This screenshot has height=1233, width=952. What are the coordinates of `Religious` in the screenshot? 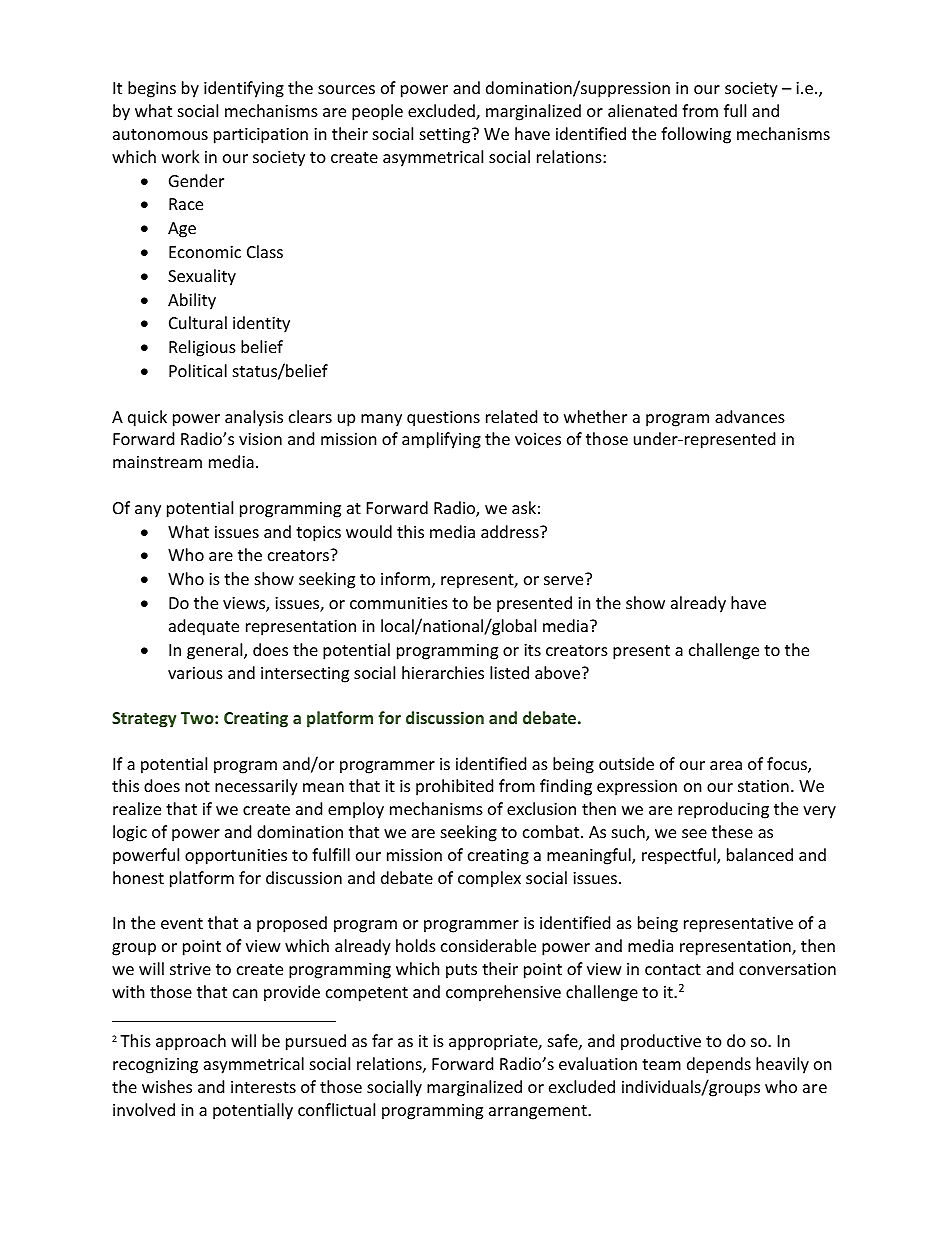 It's located at (202, 348).
